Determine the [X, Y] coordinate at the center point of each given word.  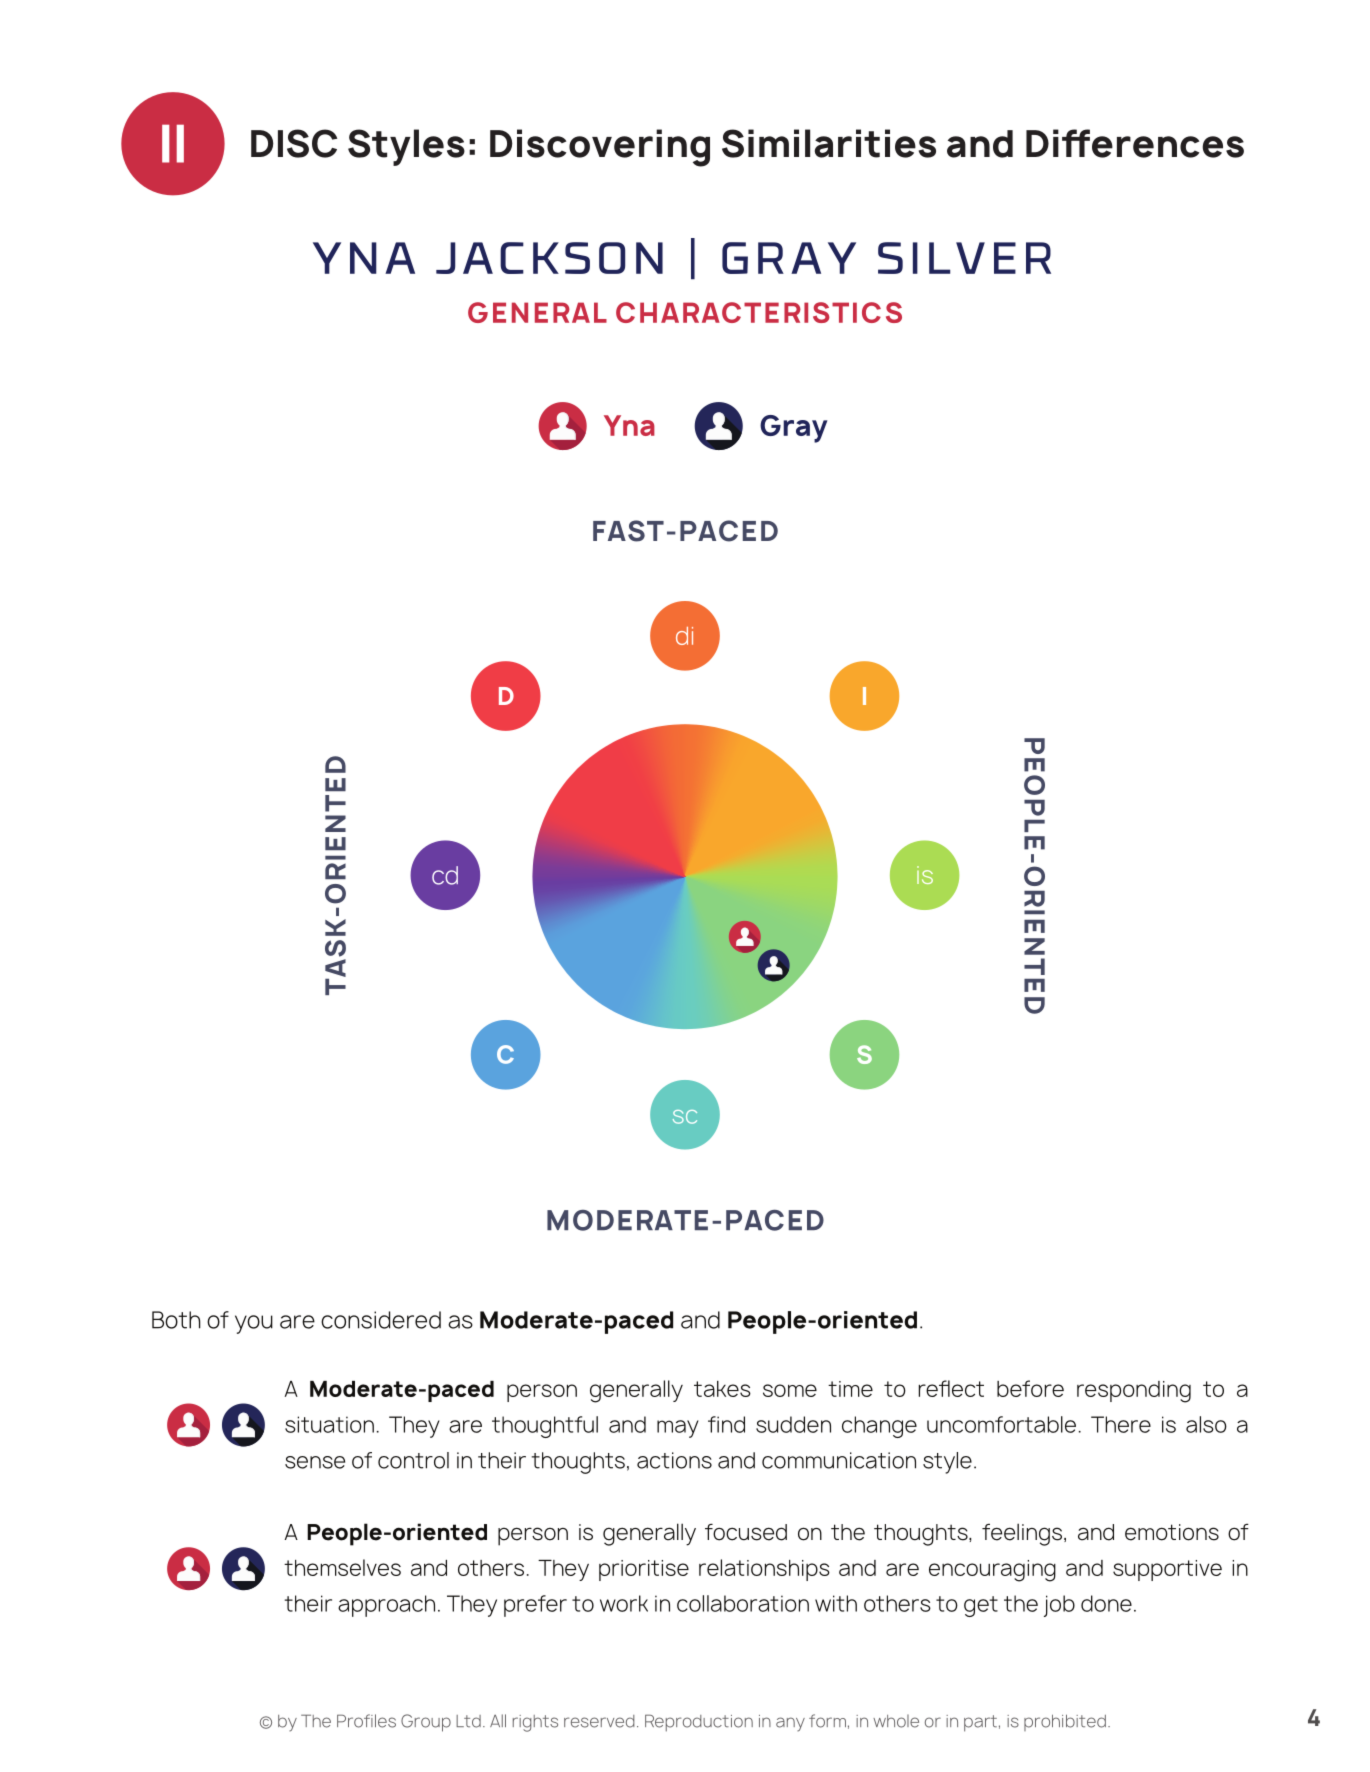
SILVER [964, 258]
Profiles [366, 1721]
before [1030, 1388]
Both [176, 1320]
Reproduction [699, 1723]
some [790, 1390]
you [254, 1324]
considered [381, 1320]
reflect [951, 1388]
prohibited [1065, 1722]
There [1121, 1424]
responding [1134, 1392]
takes [722, 1389]
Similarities [829, 143]
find [726, 1424]
